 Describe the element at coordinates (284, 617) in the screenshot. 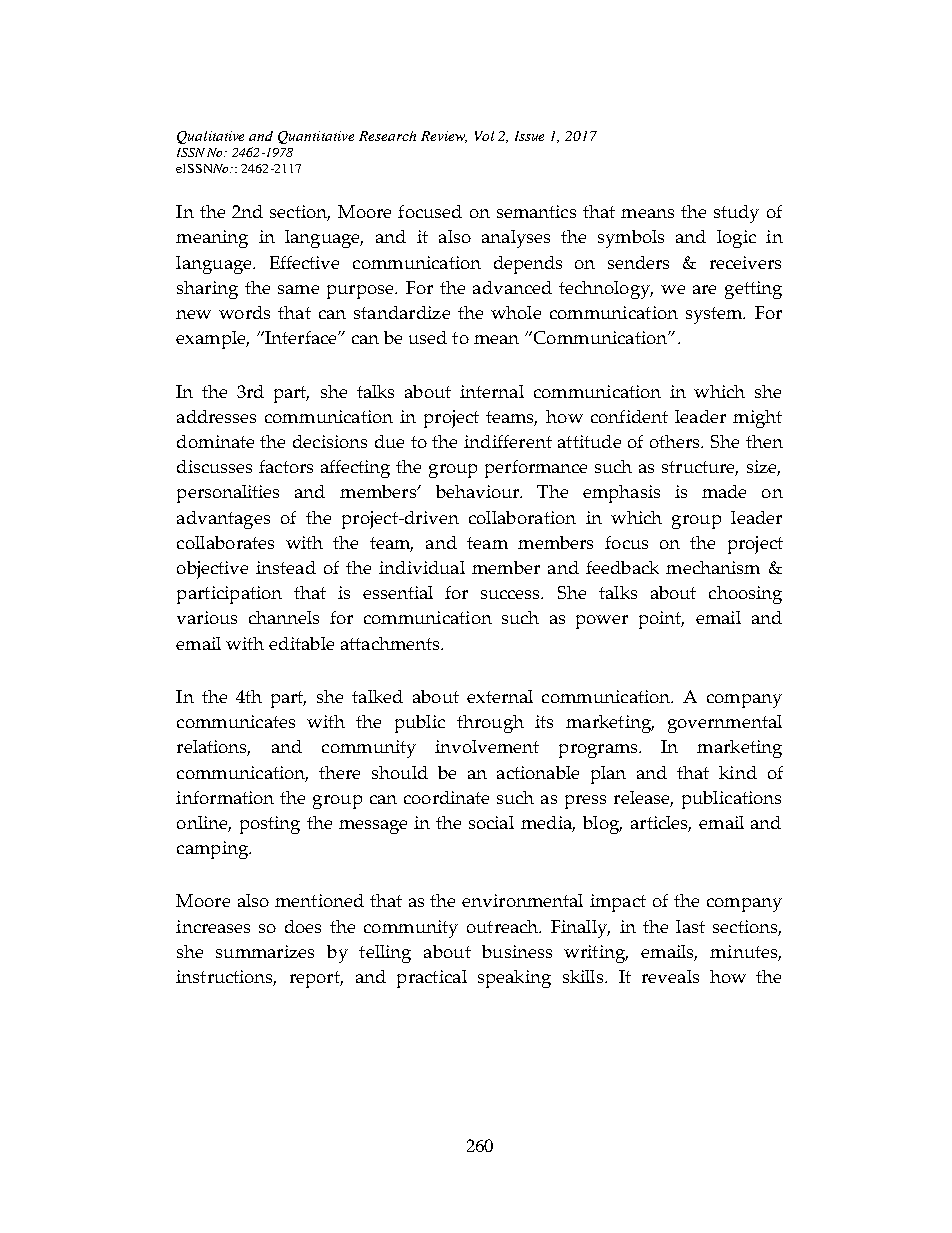

I see `channels` at that location.
